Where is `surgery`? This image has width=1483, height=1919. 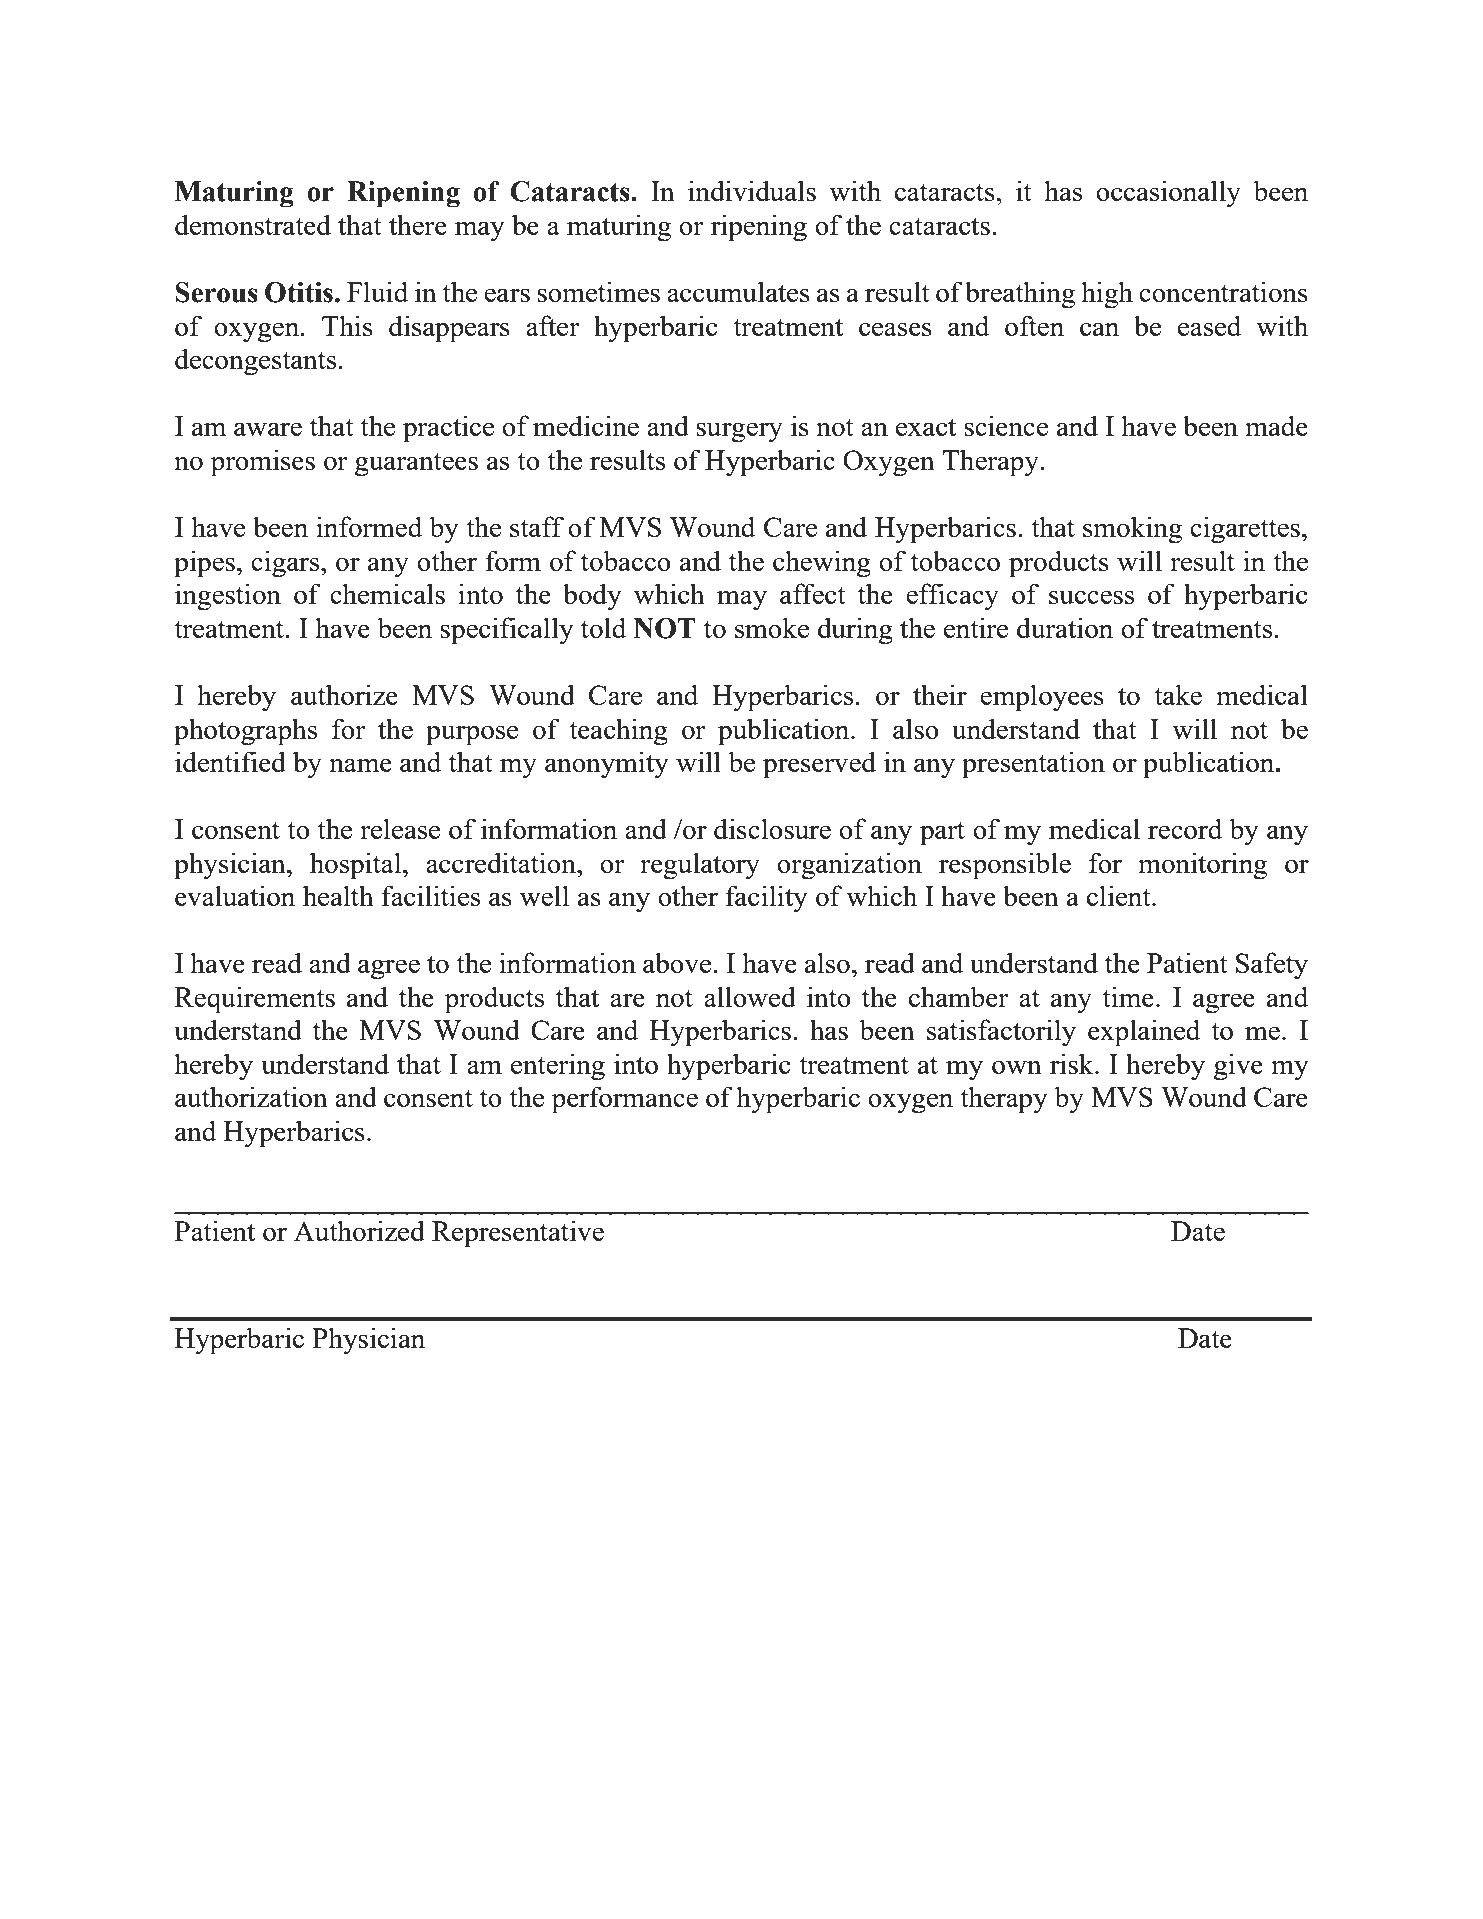
surgery is located at coordinates (739, 432).
